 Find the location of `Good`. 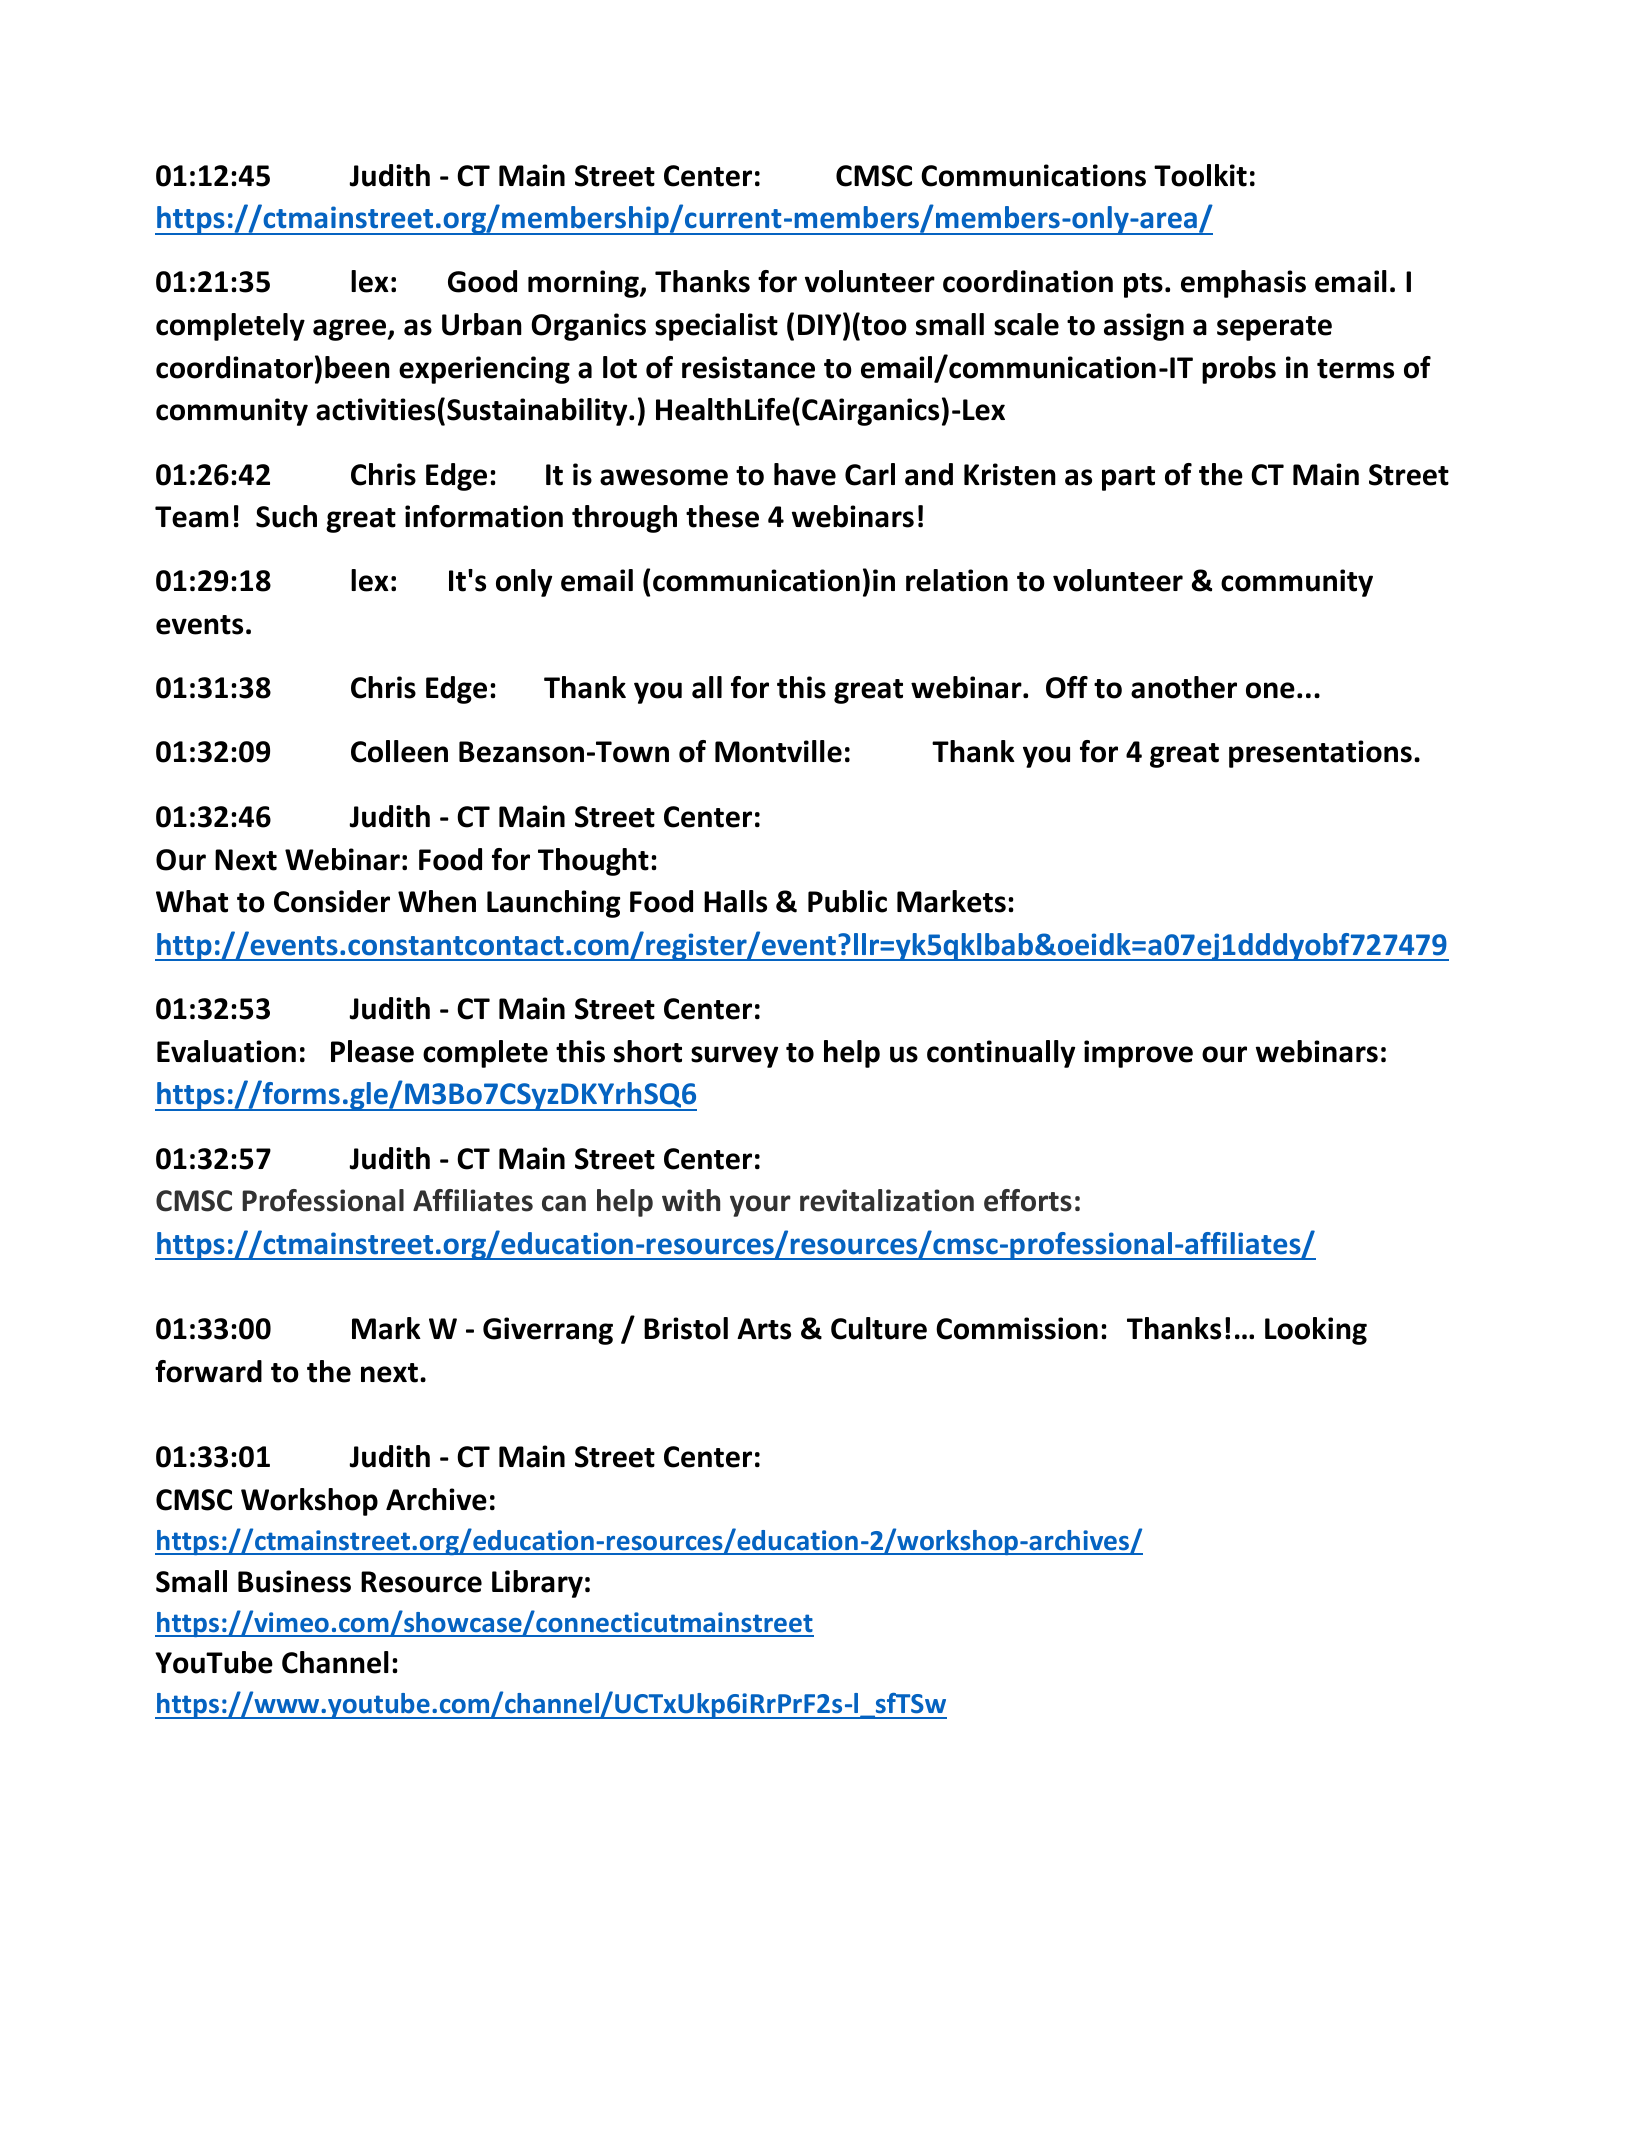

Good is located at coordinates (482, 281).
